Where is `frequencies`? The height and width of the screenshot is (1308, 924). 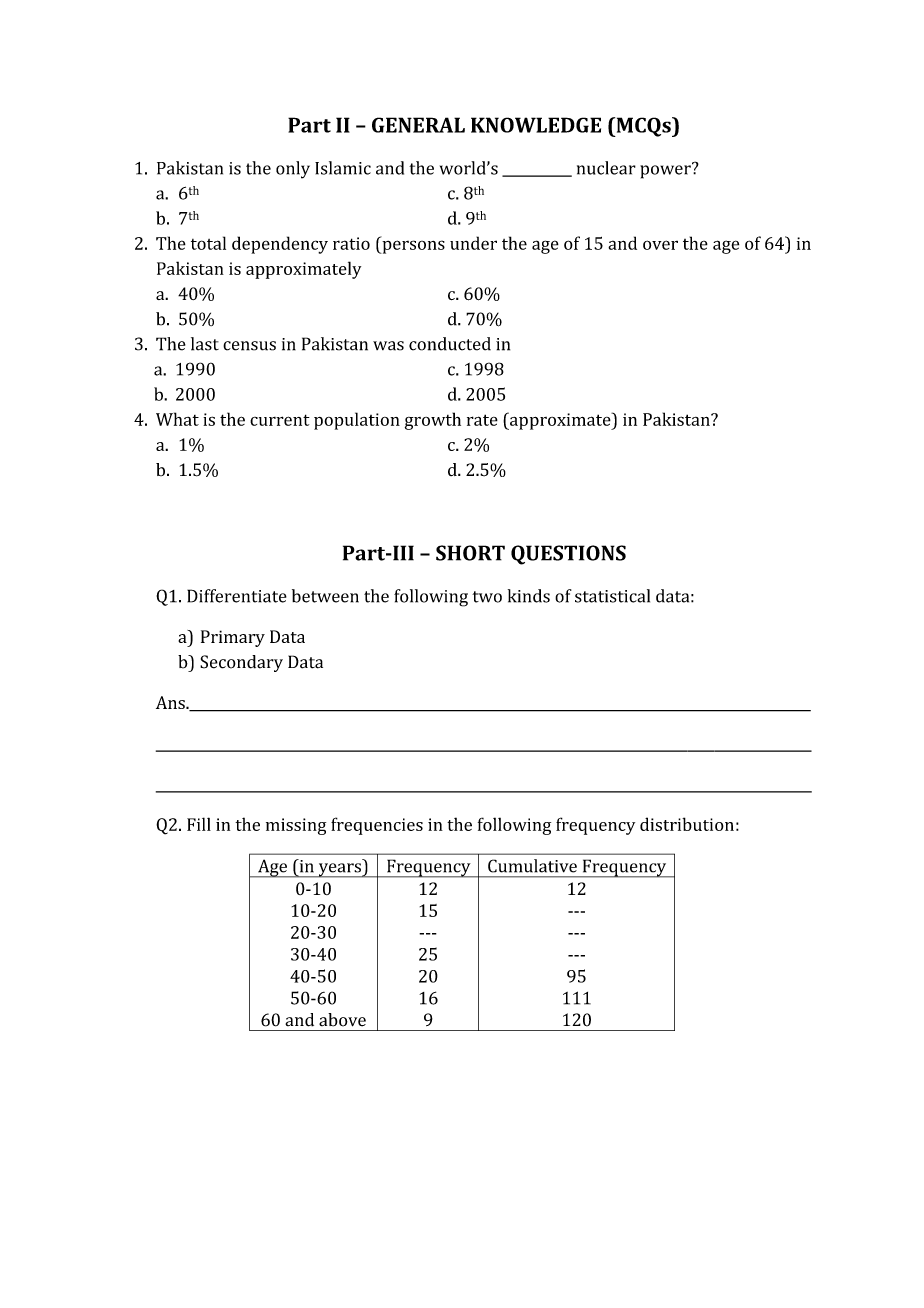 frequencies is located at coordinates (377, 826).
